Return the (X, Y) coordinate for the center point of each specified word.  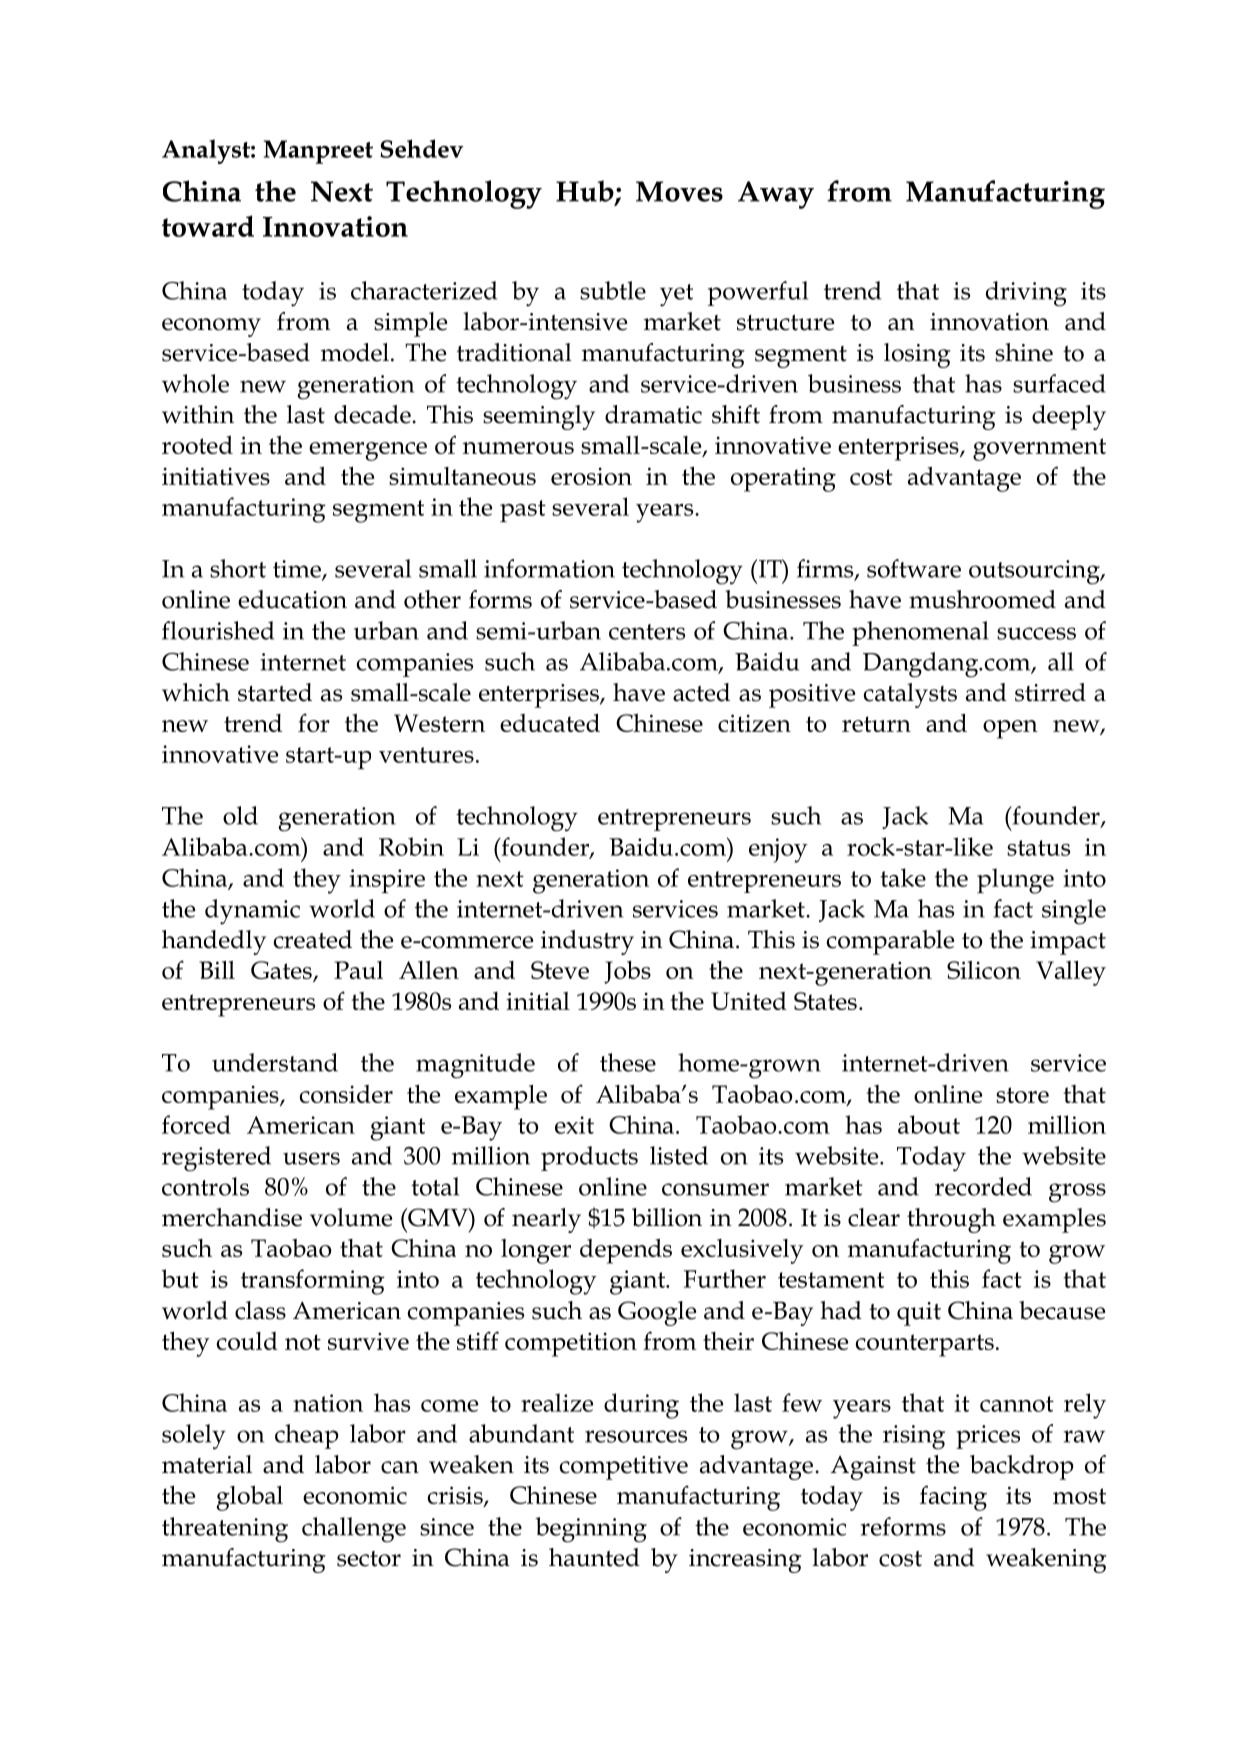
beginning (591, 1530)
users (311, 1158)
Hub (586, 192)
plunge (1015, 881)
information (549, 568)
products (589, 1158)
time (298, 570)
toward (208, 226)
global (250, 1498)
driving (1026, 294)
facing (953, 1498)
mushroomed (982, 599)
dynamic (252, 912)
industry (587, 942)
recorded (983, 1186)
